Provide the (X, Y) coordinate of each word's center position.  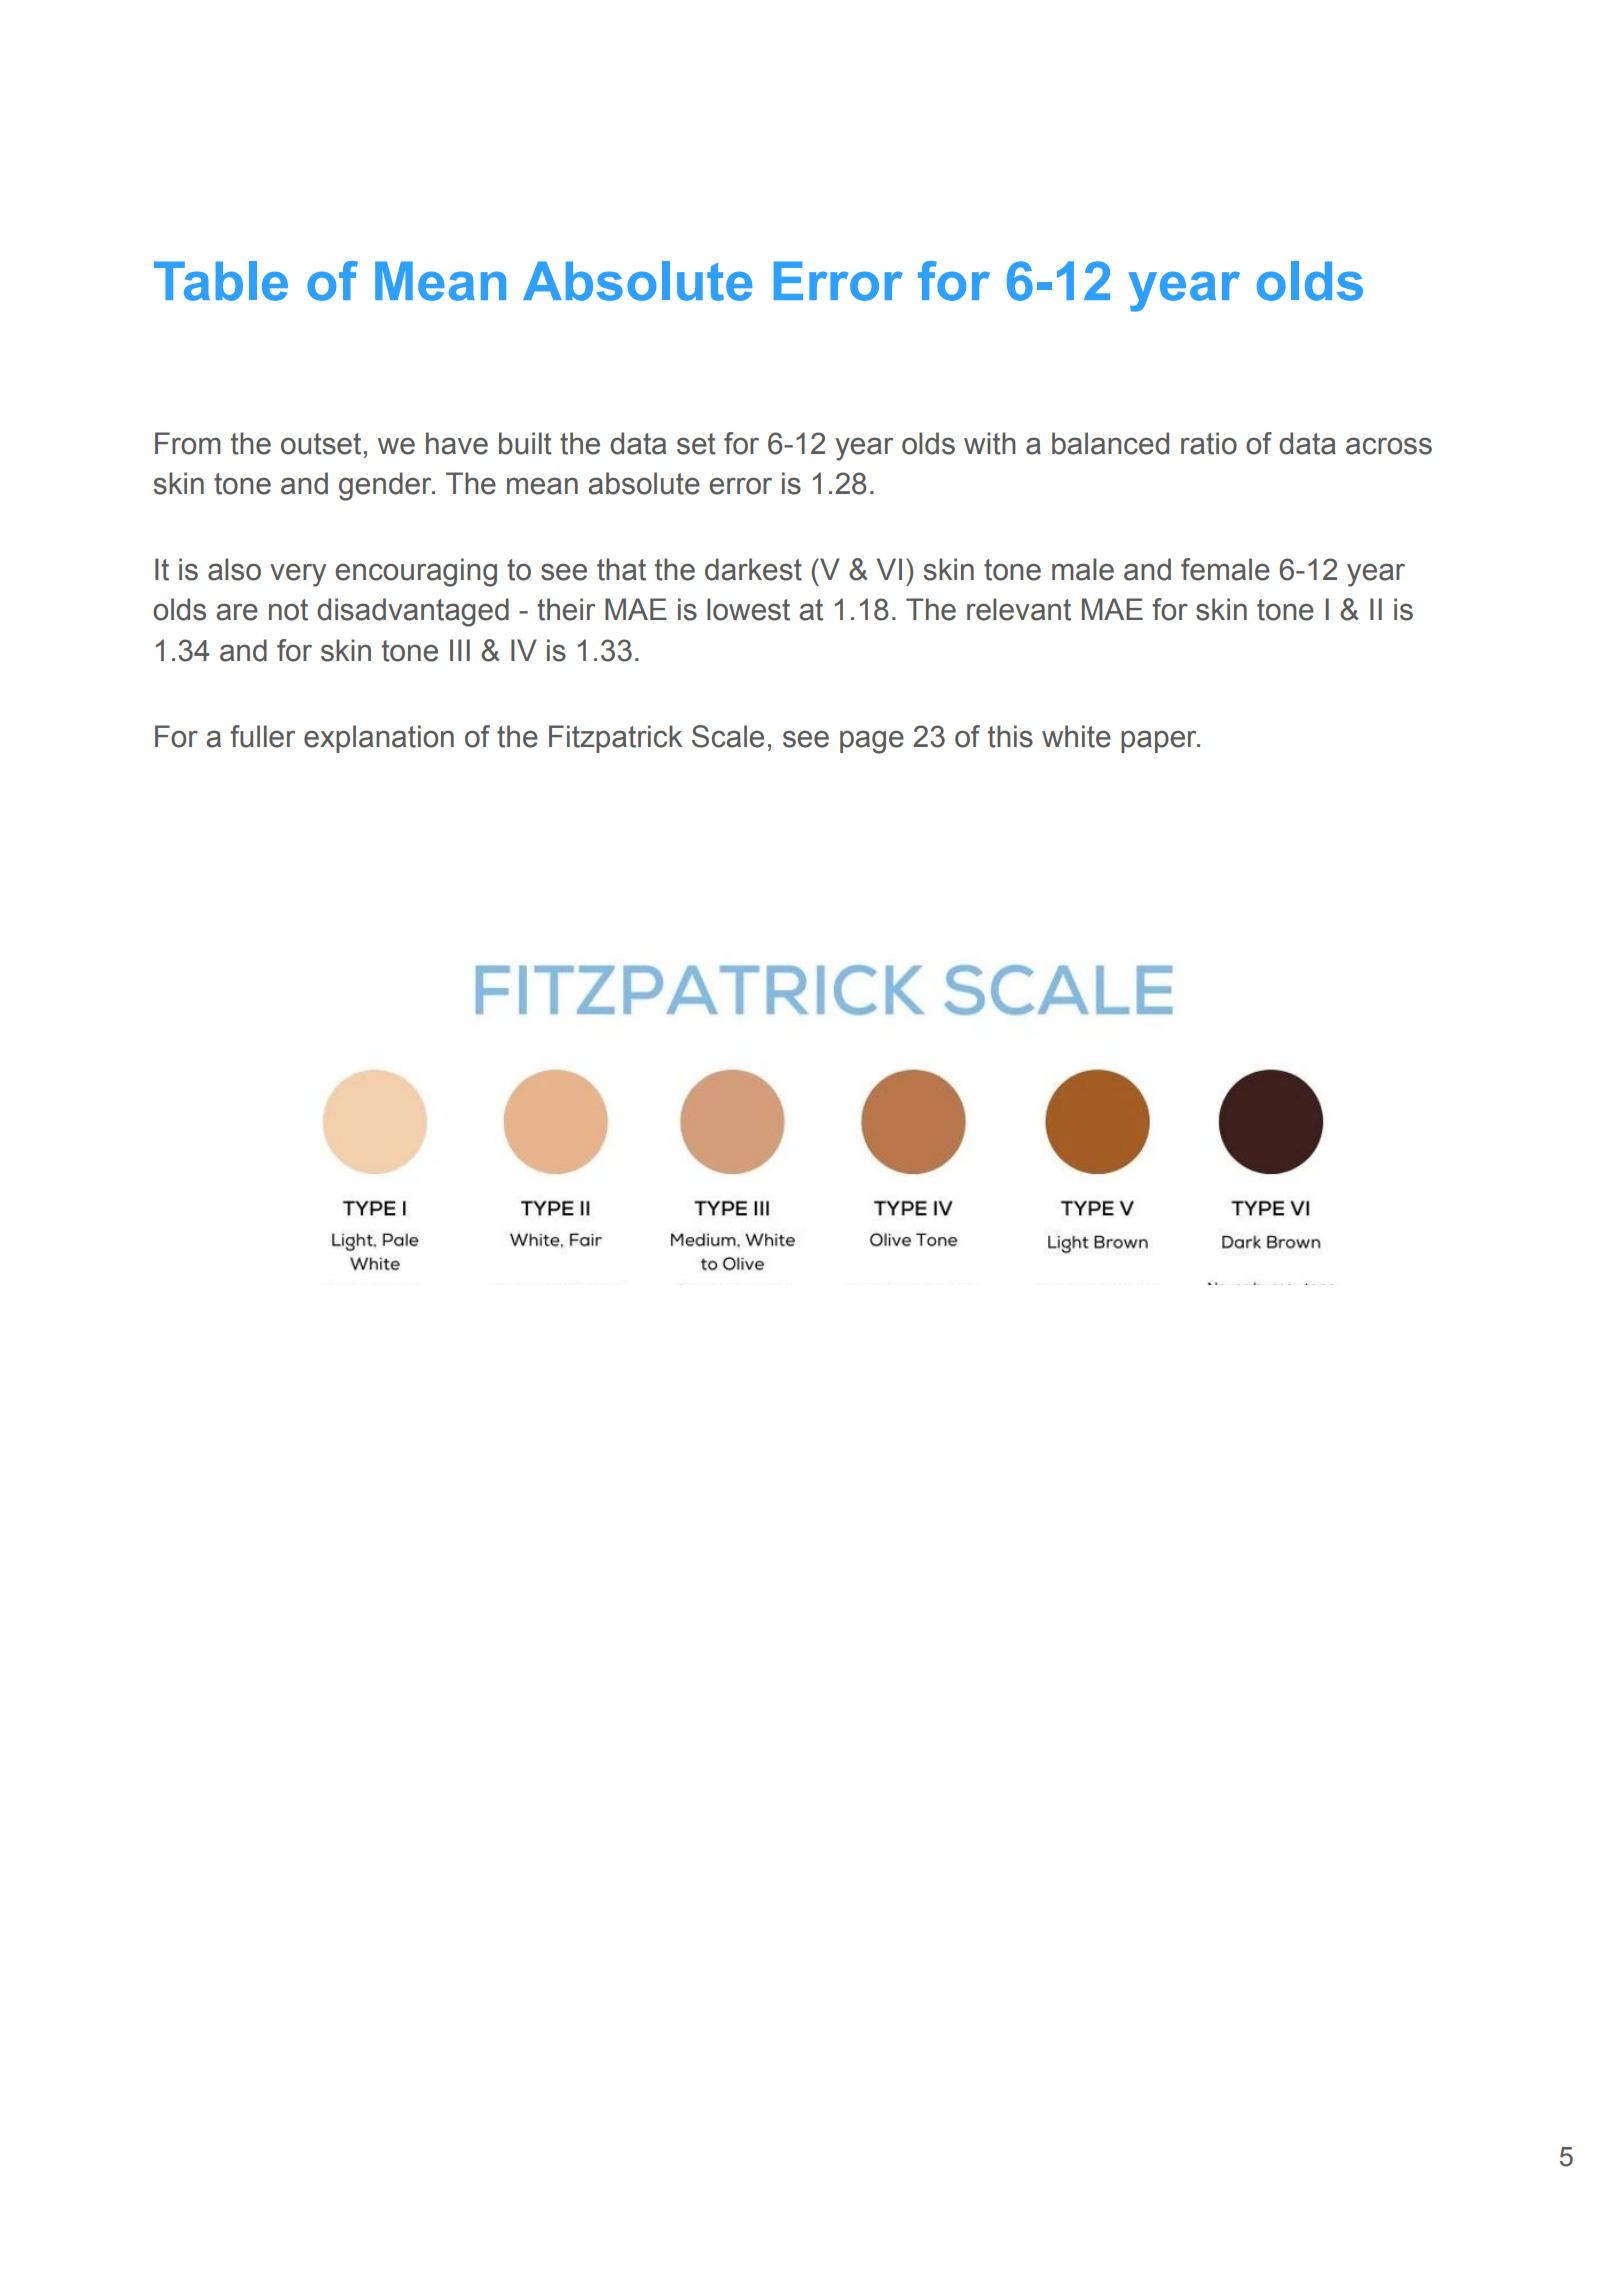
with (990, 443)
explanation (379, 739)
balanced (1110, 443)
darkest (753, 569)
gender (386, 486)
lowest (748, 609)
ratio (1209, 443)
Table (221, 281)
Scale (728, 736)
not (288, 610)
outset (321, 444)
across (1389, 446)
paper (1160, 741)
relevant (1019, 609)
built (525, 443)
